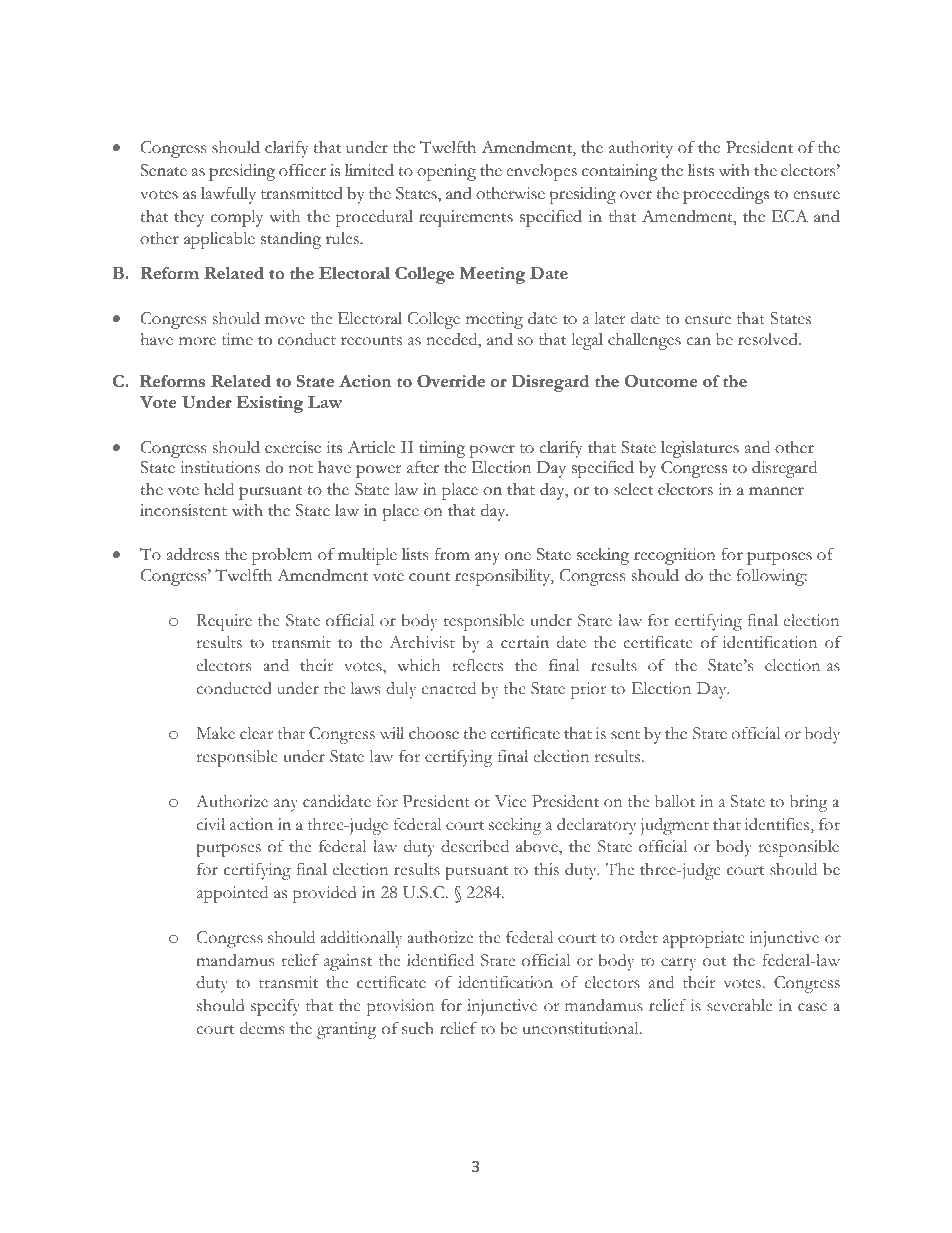 This page has height=1233, width=952. Describe the element at coordinates (210, 824) in the page. I see `civil` at that location.
